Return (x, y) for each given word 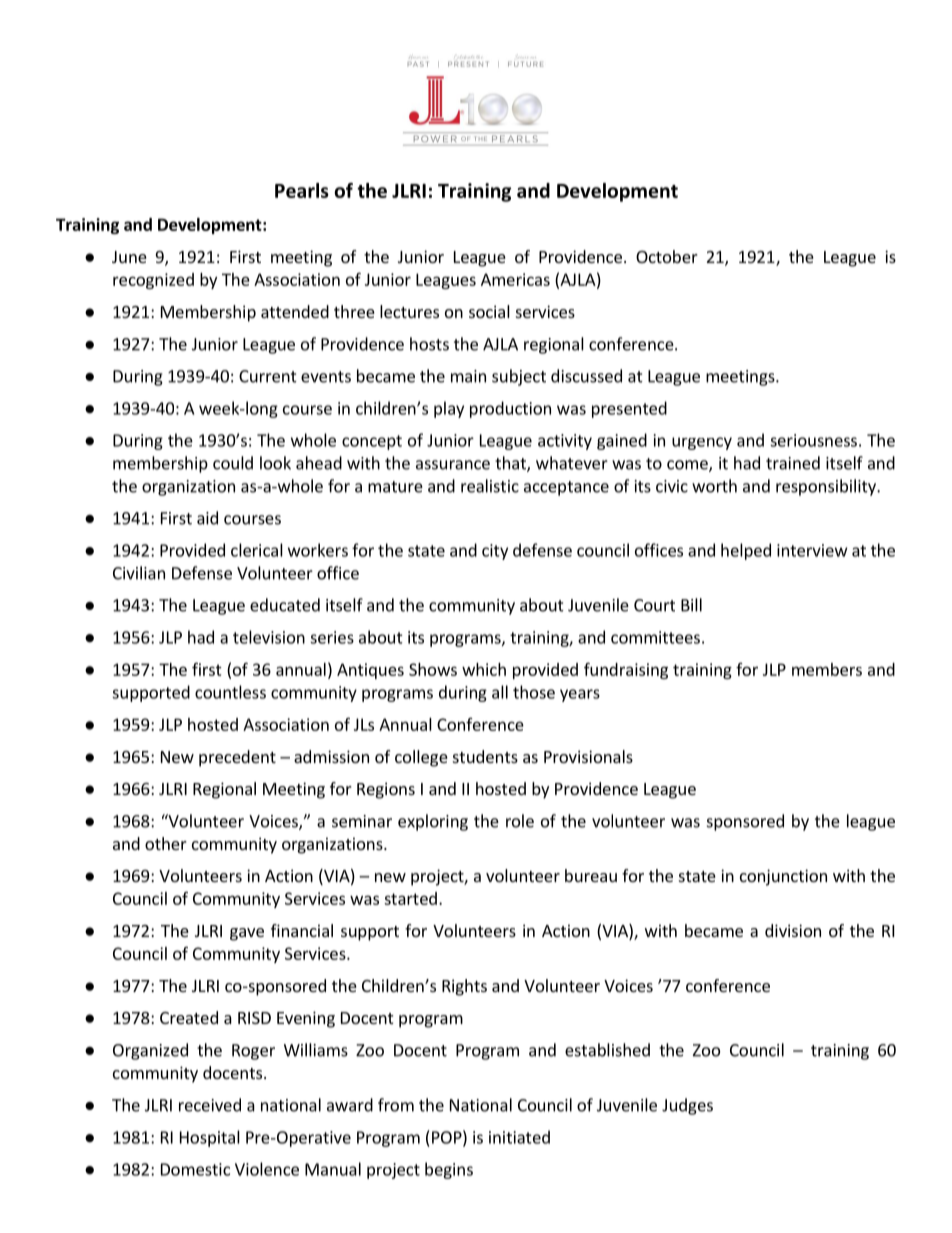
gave (247, 934)
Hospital (210, 1138)
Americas (515, 279)
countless (230, 692)
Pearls (302, 190)
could (233, 463)
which (484, 669)
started (410, 898)
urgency (702, 443)
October (667, 256)
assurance (453, 465)
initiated (519, 1137)
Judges (687, 1106)
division (793, 930)
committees (655, 637)
